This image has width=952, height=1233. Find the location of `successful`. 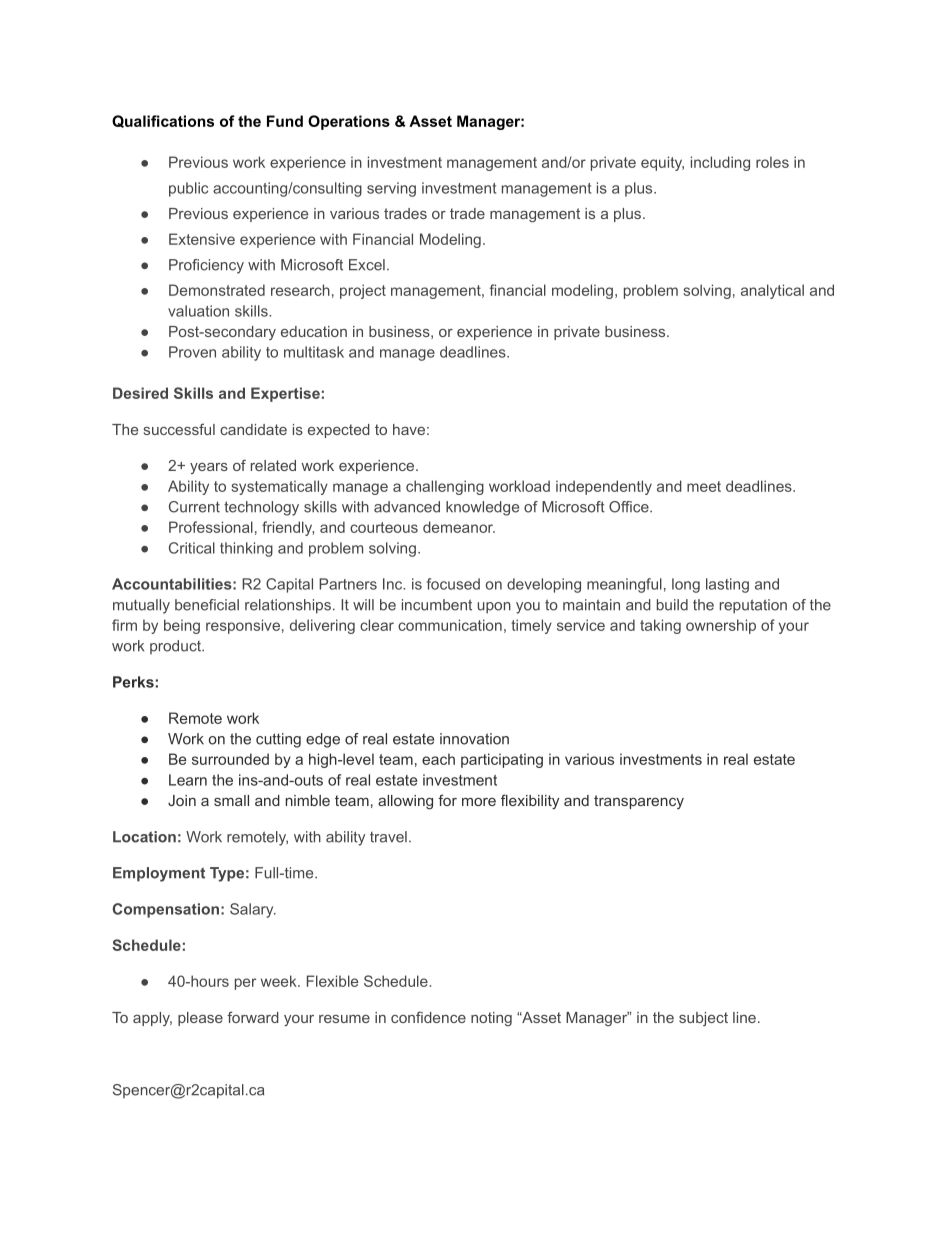

successful is located at coordinates (179, 429).
